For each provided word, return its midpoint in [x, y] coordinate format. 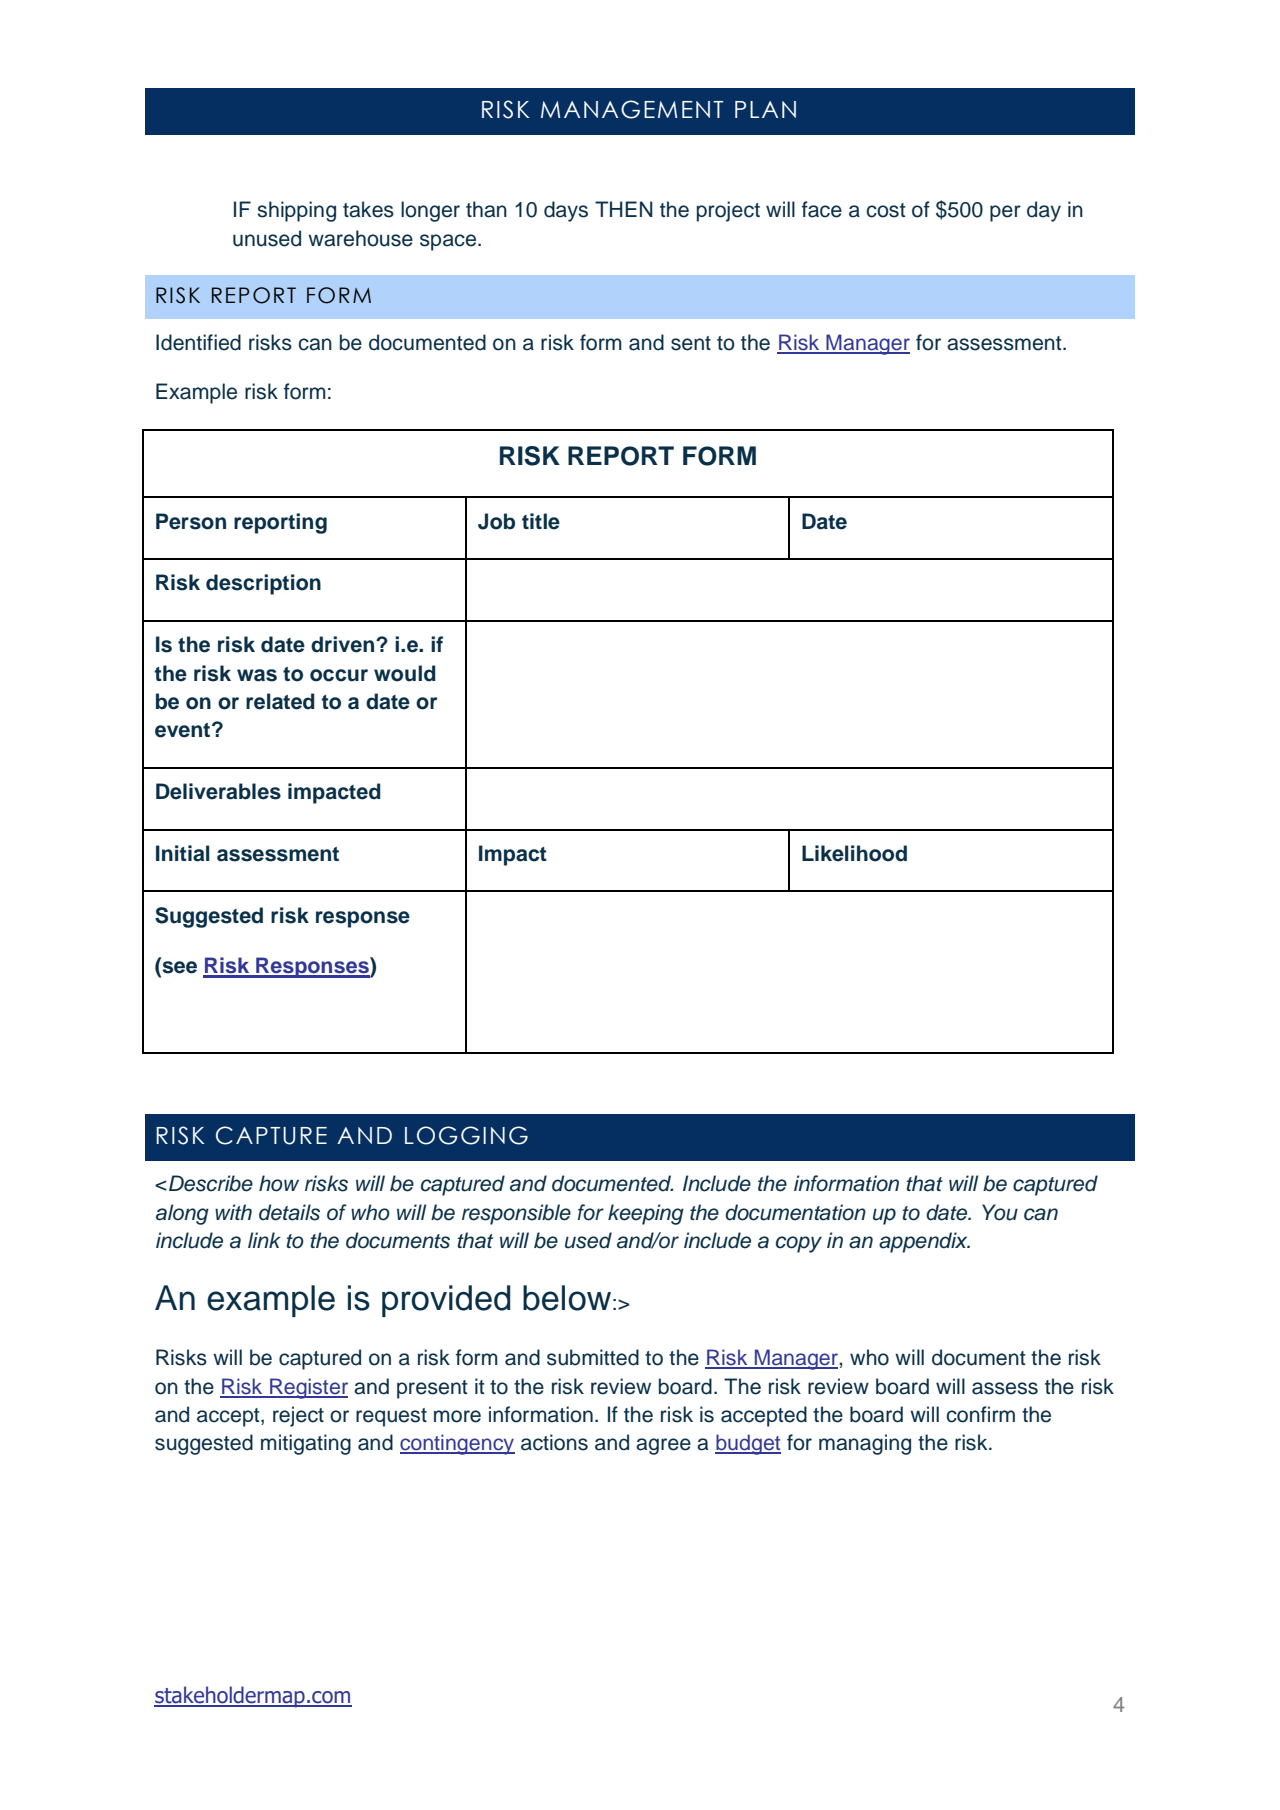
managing [865, 1444]
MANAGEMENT [632, 109]
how [279, 1183]
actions [554, 1442]
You [1000, 1212]
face [822, 209]
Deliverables [218, 791]
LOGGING [466, 1135]
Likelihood [854, 853]
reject [298, 1416]
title [541, 521]
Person [191, 521]
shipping [297, 211]
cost [886, 210]
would [405, 673]
